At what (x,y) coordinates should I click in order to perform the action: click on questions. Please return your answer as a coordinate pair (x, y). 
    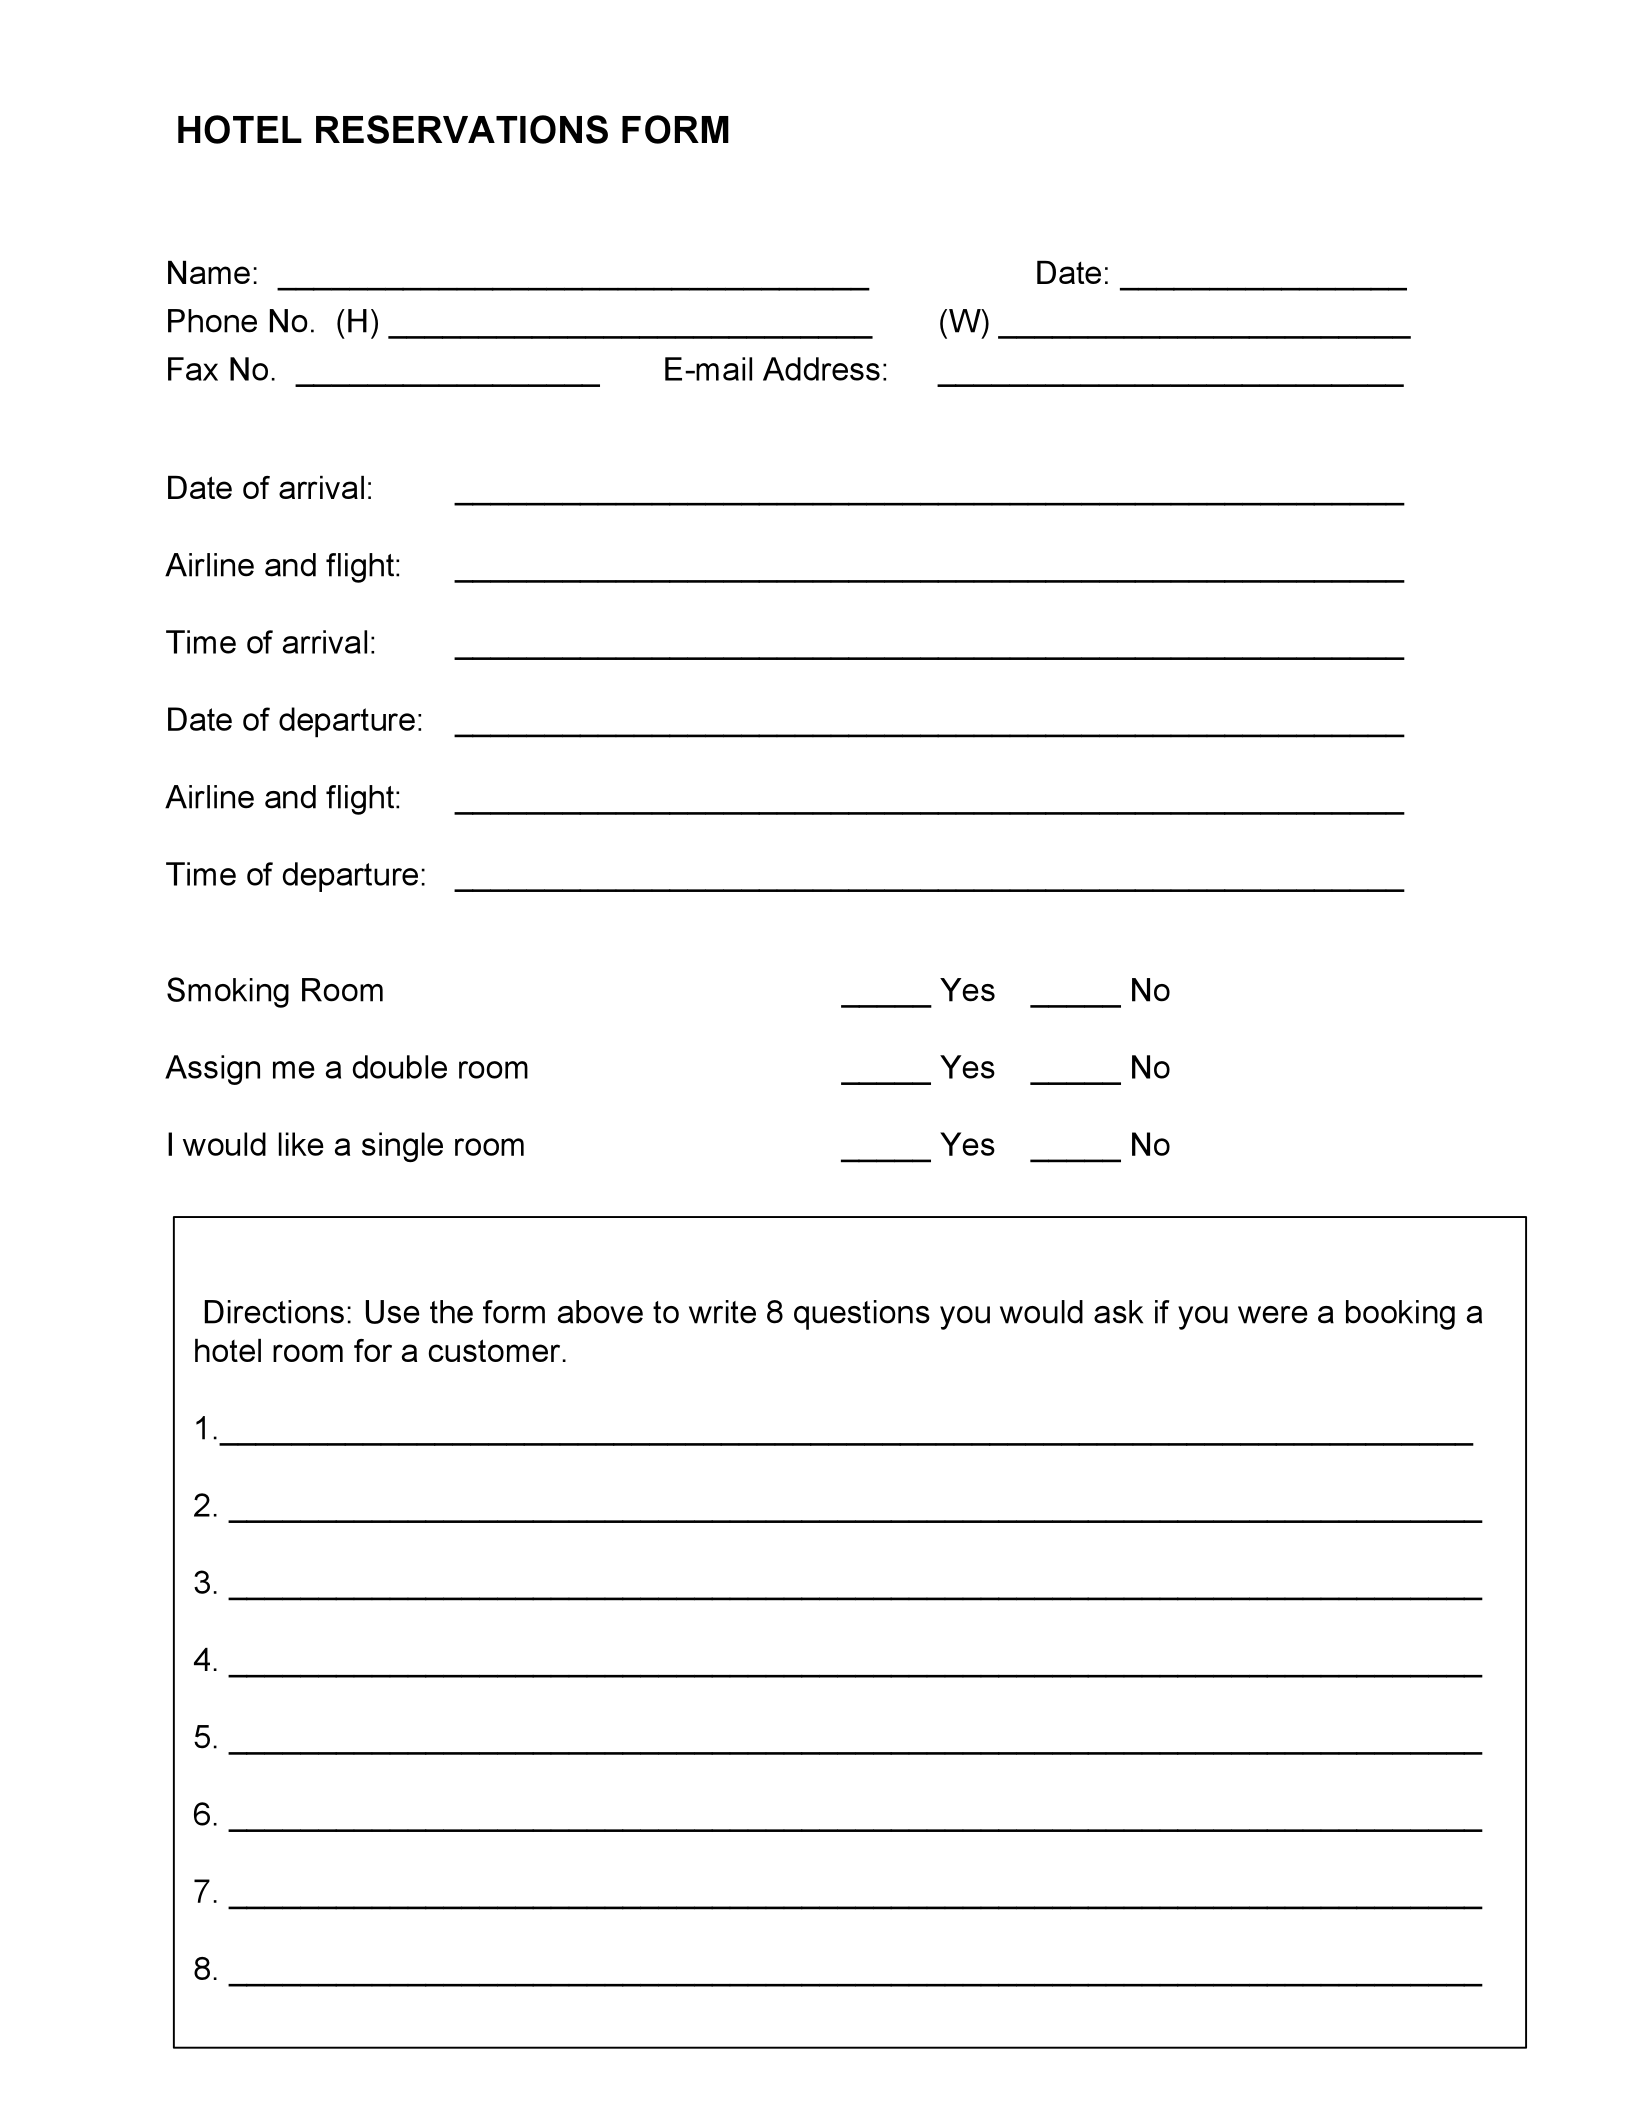
    Looking at the image, I should click on (862, 1315).
